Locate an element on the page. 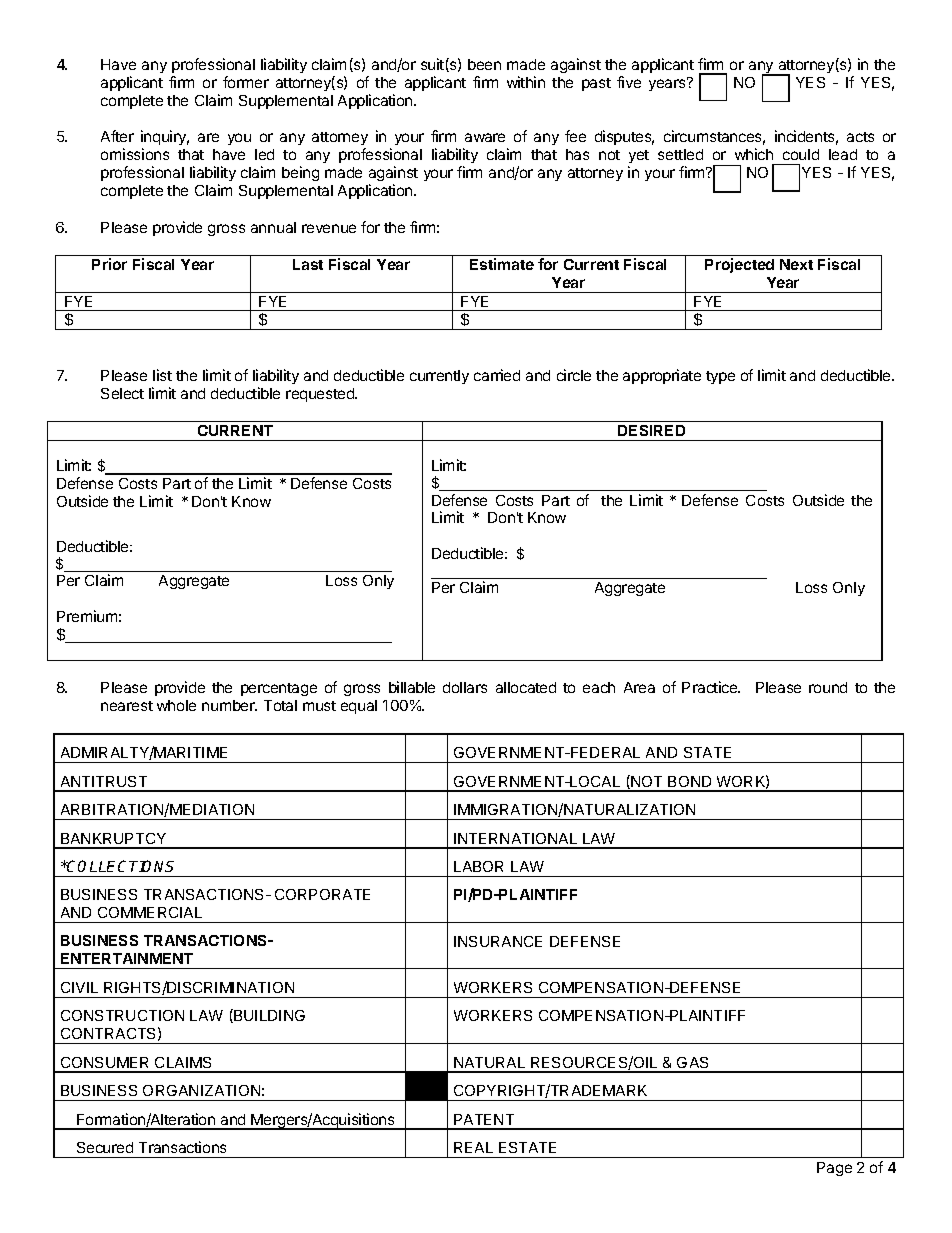 The image size is (952, 1233). been is located at coordinates (484, 64).
